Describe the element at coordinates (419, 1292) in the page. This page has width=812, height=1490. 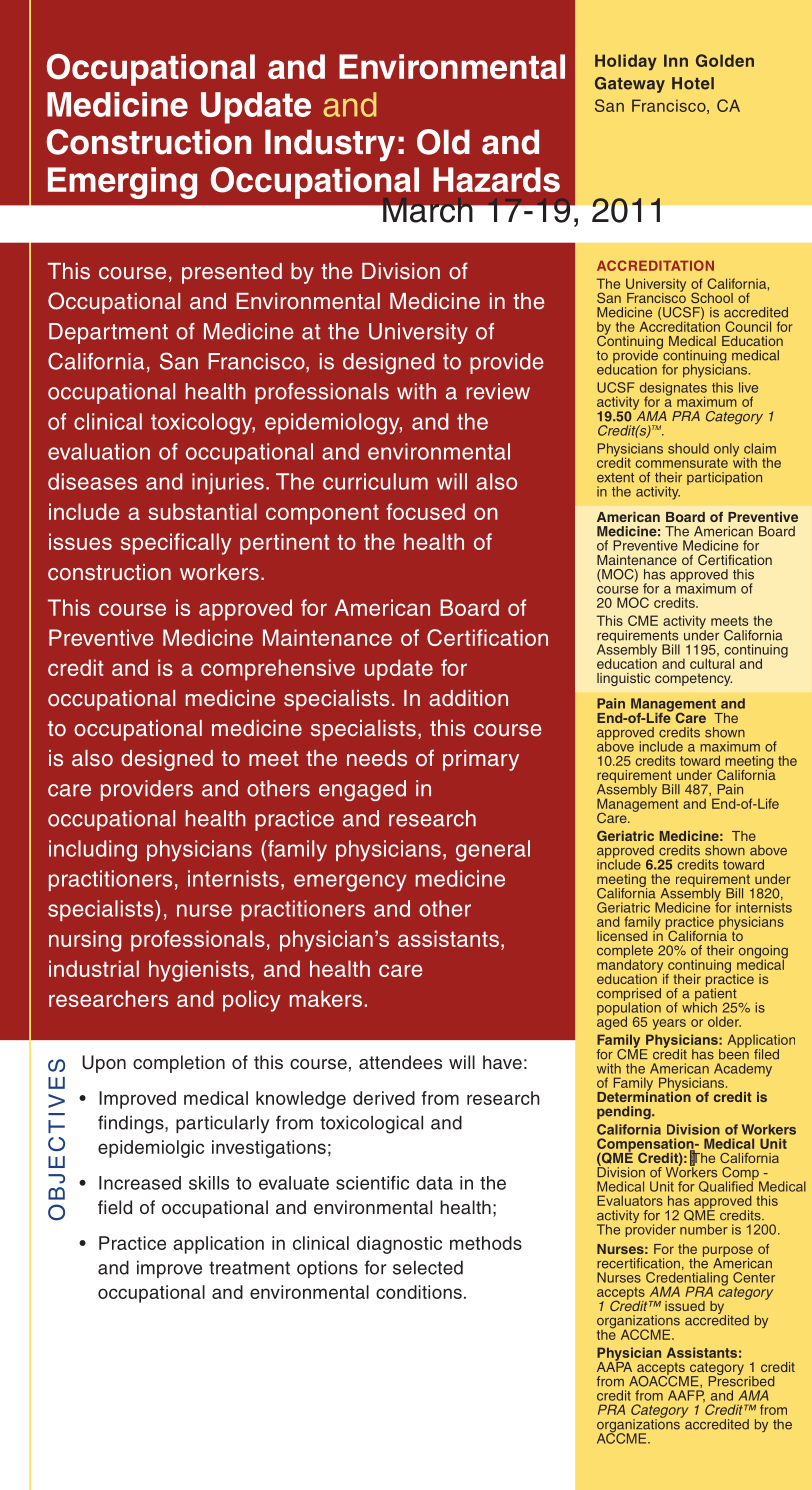
I see `conditions` at that location.
